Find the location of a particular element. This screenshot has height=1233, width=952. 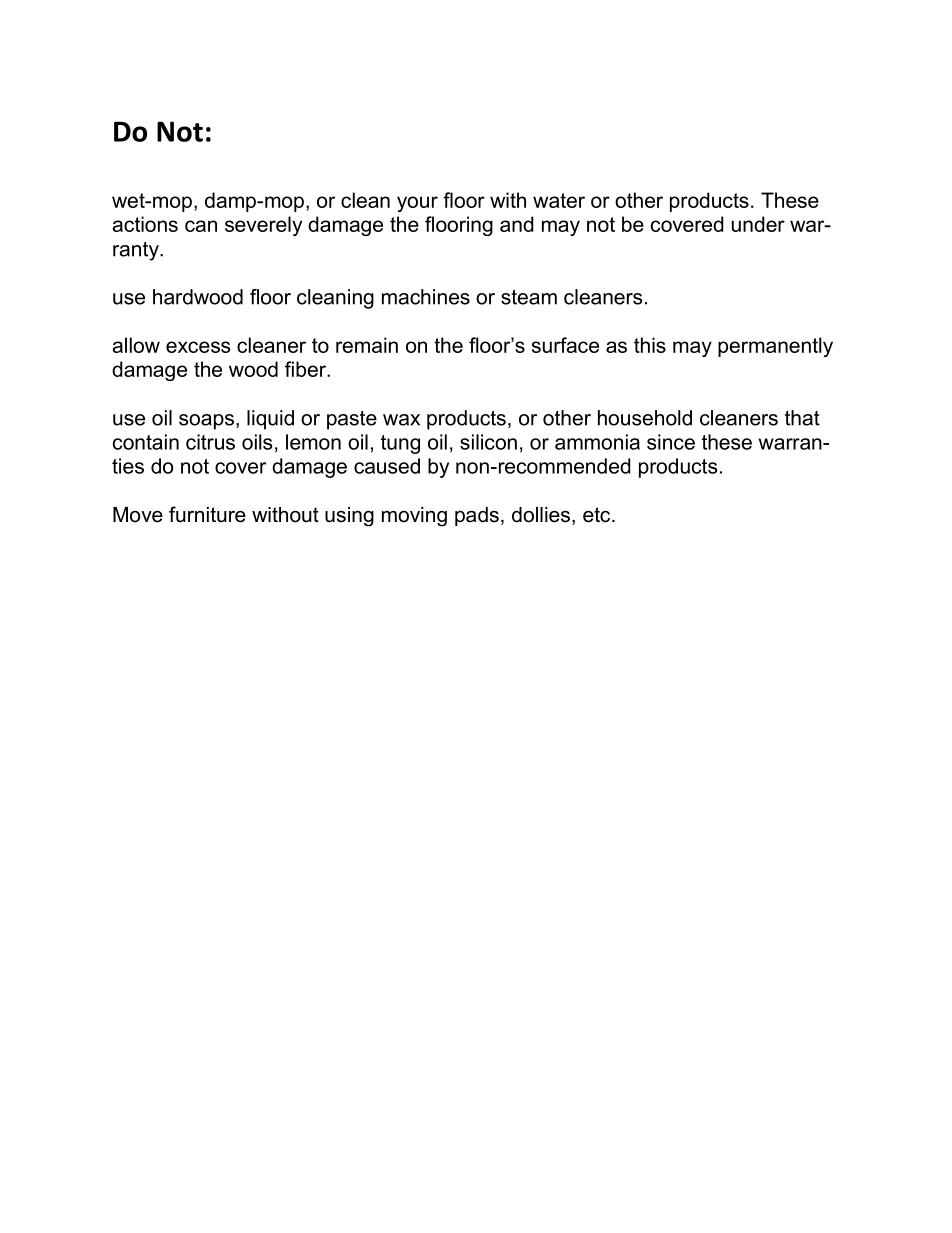

excess is located at coordinates (198, 347).
